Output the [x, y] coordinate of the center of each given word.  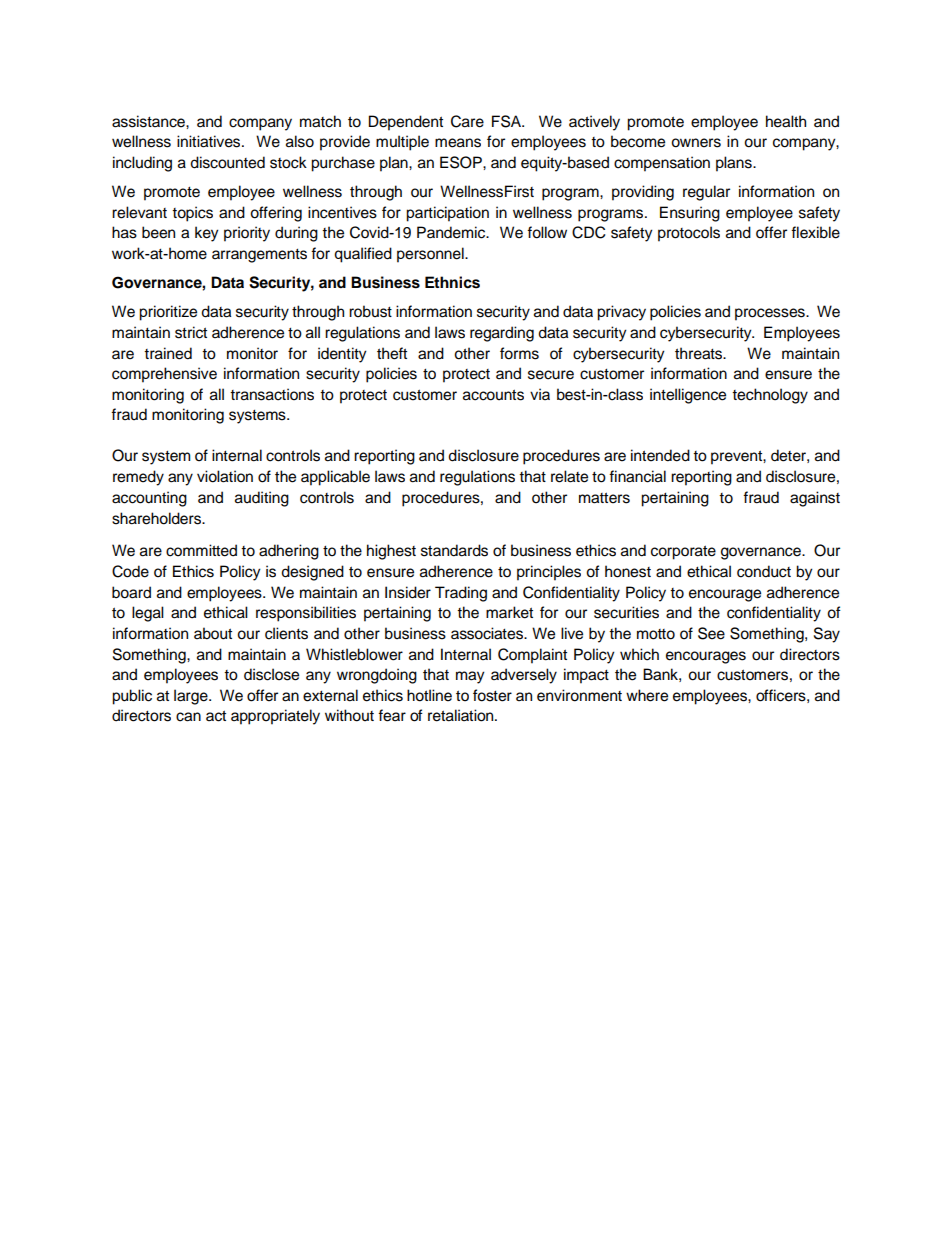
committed [201, 550]
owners [696, 143]
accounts [493, 395]
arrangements [259, 256]
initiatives [210, 141]
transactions [272, 394]
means [458, 143]
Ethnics [452, 282]
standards [454, 550]
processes [771, 314]
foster [492, 695]
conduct [764, 571]
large [192, 697]
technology [770, 396]
